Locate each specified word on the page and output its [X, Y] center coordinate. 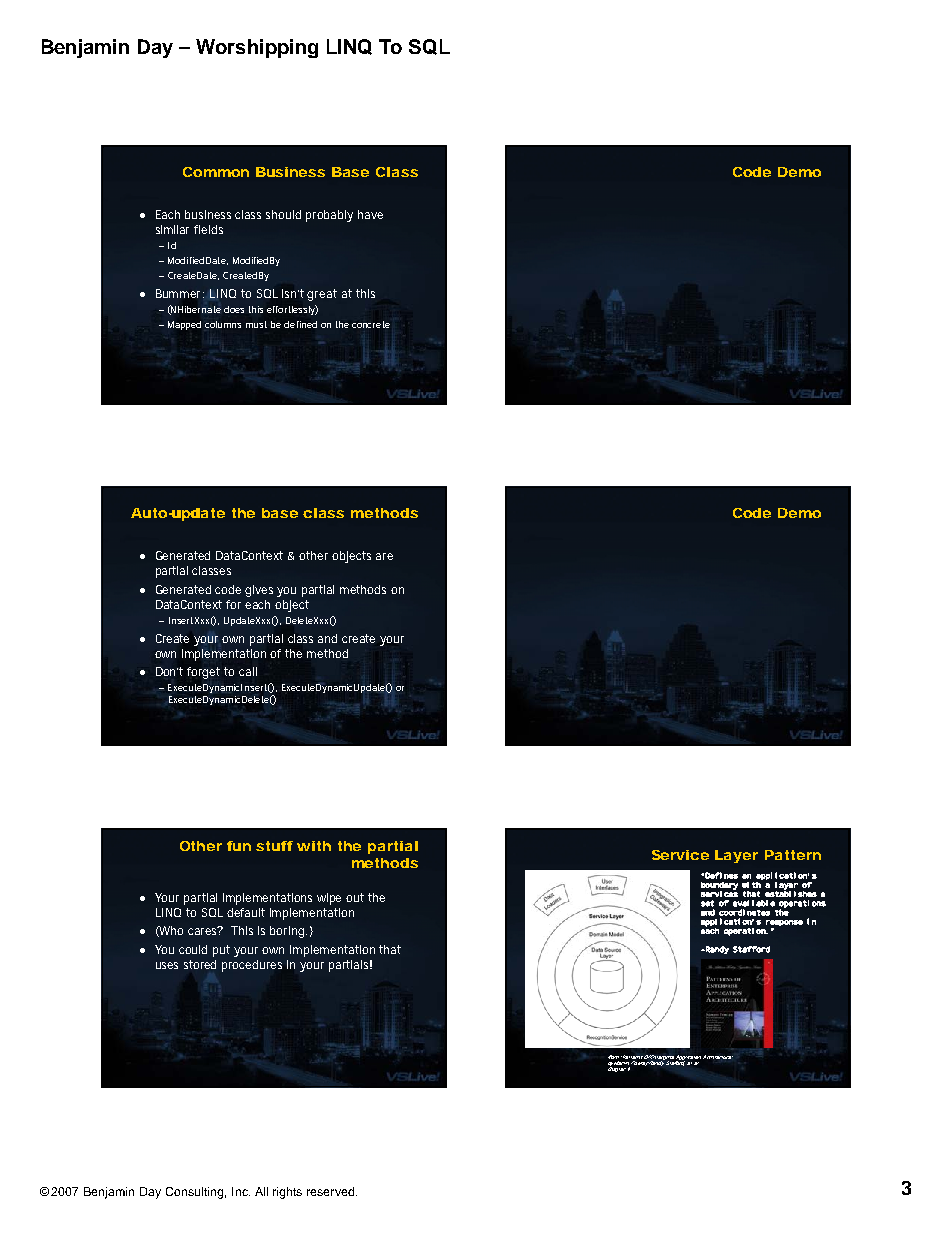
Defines [721, 875]
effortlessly [292, 310]
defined [300, 324]
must [256, 324]
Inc [241, 1191]
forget [206, 673]
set [707, 903]
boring [288, 932]
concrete [371, 324]
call [248, 671]
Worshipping [257, 48]
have [370, 214]
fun [239, 846]
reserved [330, 1191]
